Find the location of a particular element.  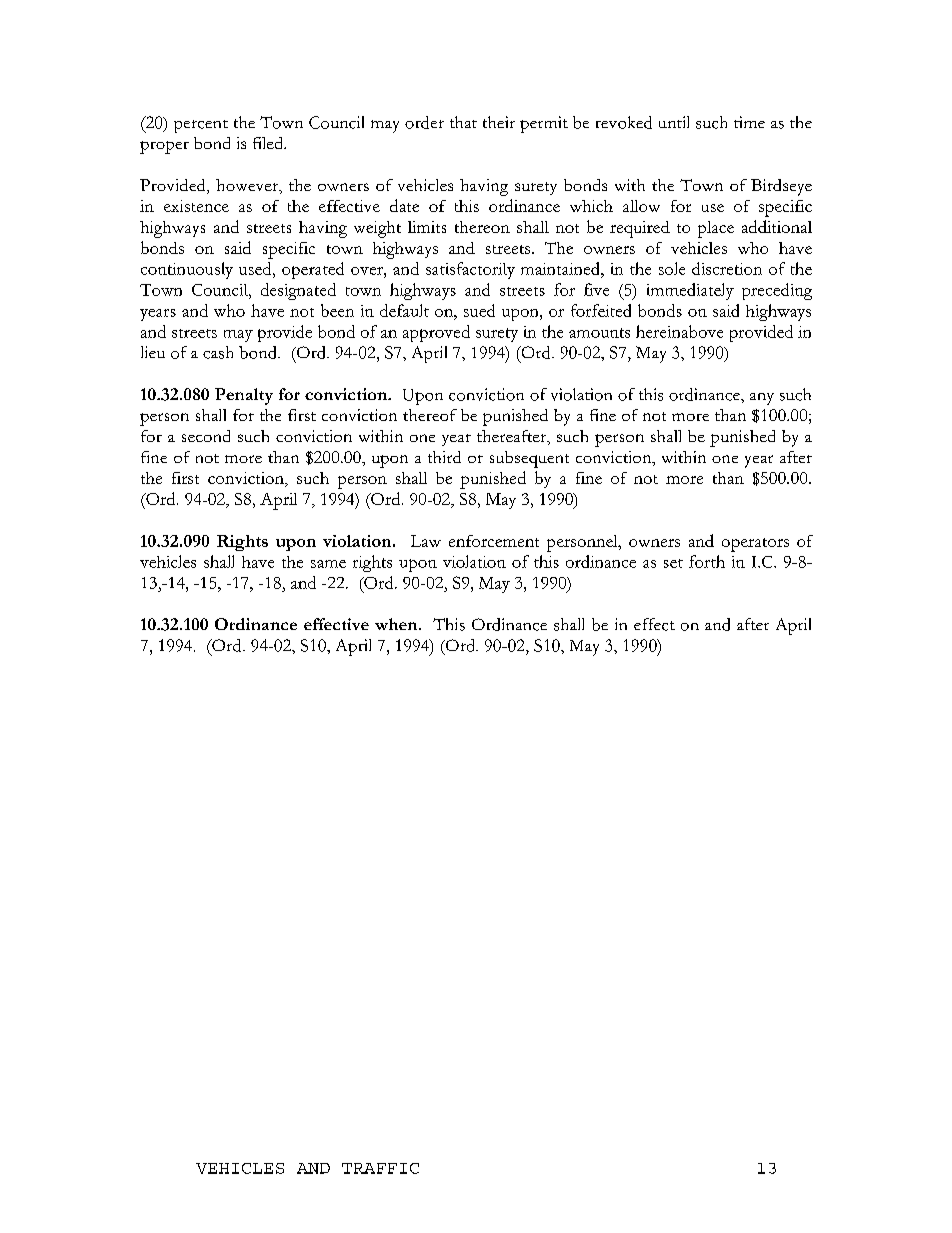

Law is located at coordinates (426, 541).
